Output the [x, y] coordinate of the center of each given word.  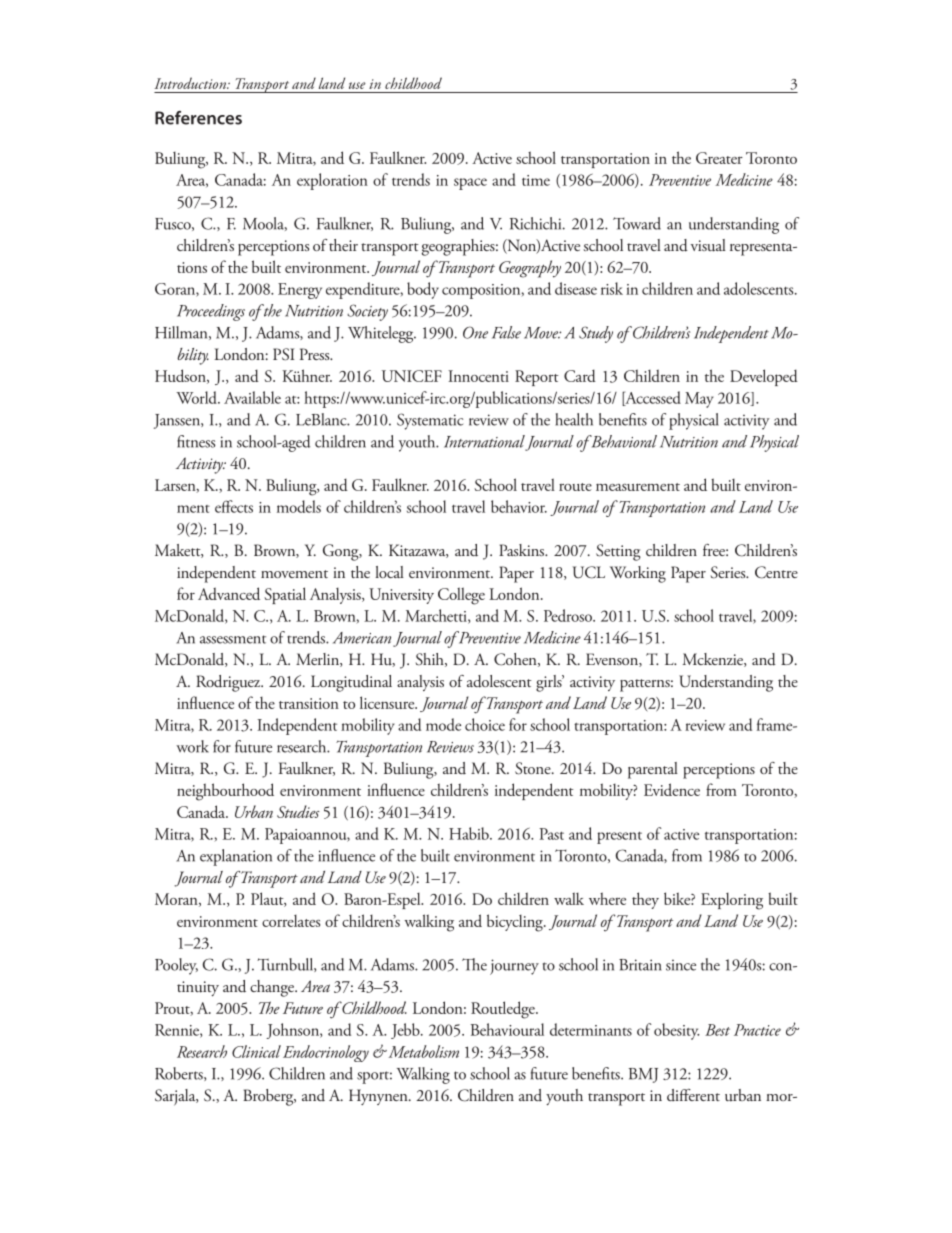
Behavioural [507, 1029]
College [461, 596]
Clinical [256, 1051]
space [470, 184]
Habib [470, 833]
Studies [298, 811]
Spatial [285, 595]
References [198, 118]
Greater [719, 158]
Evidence [672, 789]
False [506, 332]
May [699, 400]
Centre [776, 572]
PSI [284, 354]
